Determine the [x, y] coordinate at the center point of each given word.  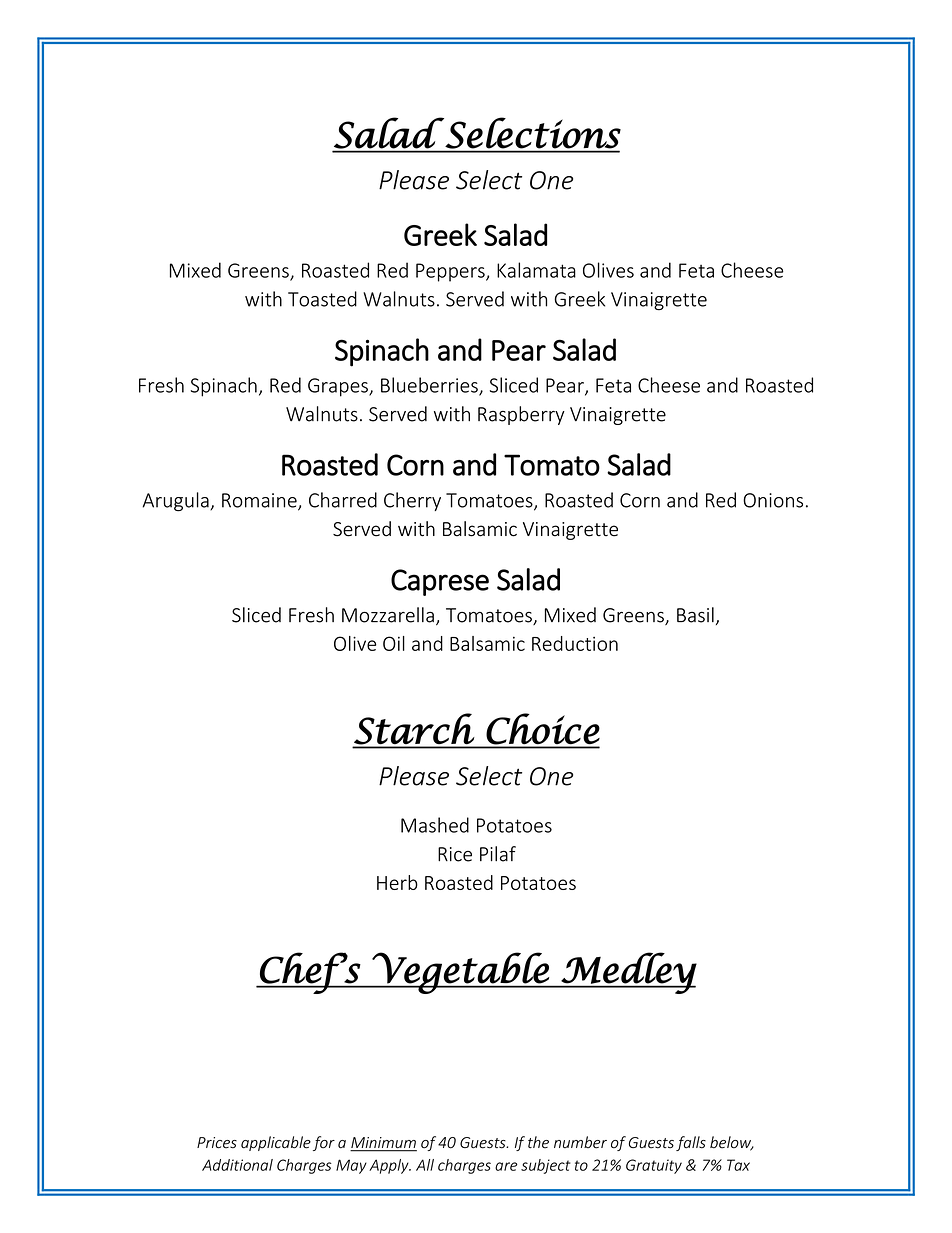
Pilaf [498, 854]
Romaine [260, 501]
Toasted [322, 299]
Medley [628, 973]
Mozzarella [388, 615]
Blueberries [430, 386]
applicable [276, 1143]
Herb [397, 882]
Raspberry [521, 415]
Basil [695, 615]
